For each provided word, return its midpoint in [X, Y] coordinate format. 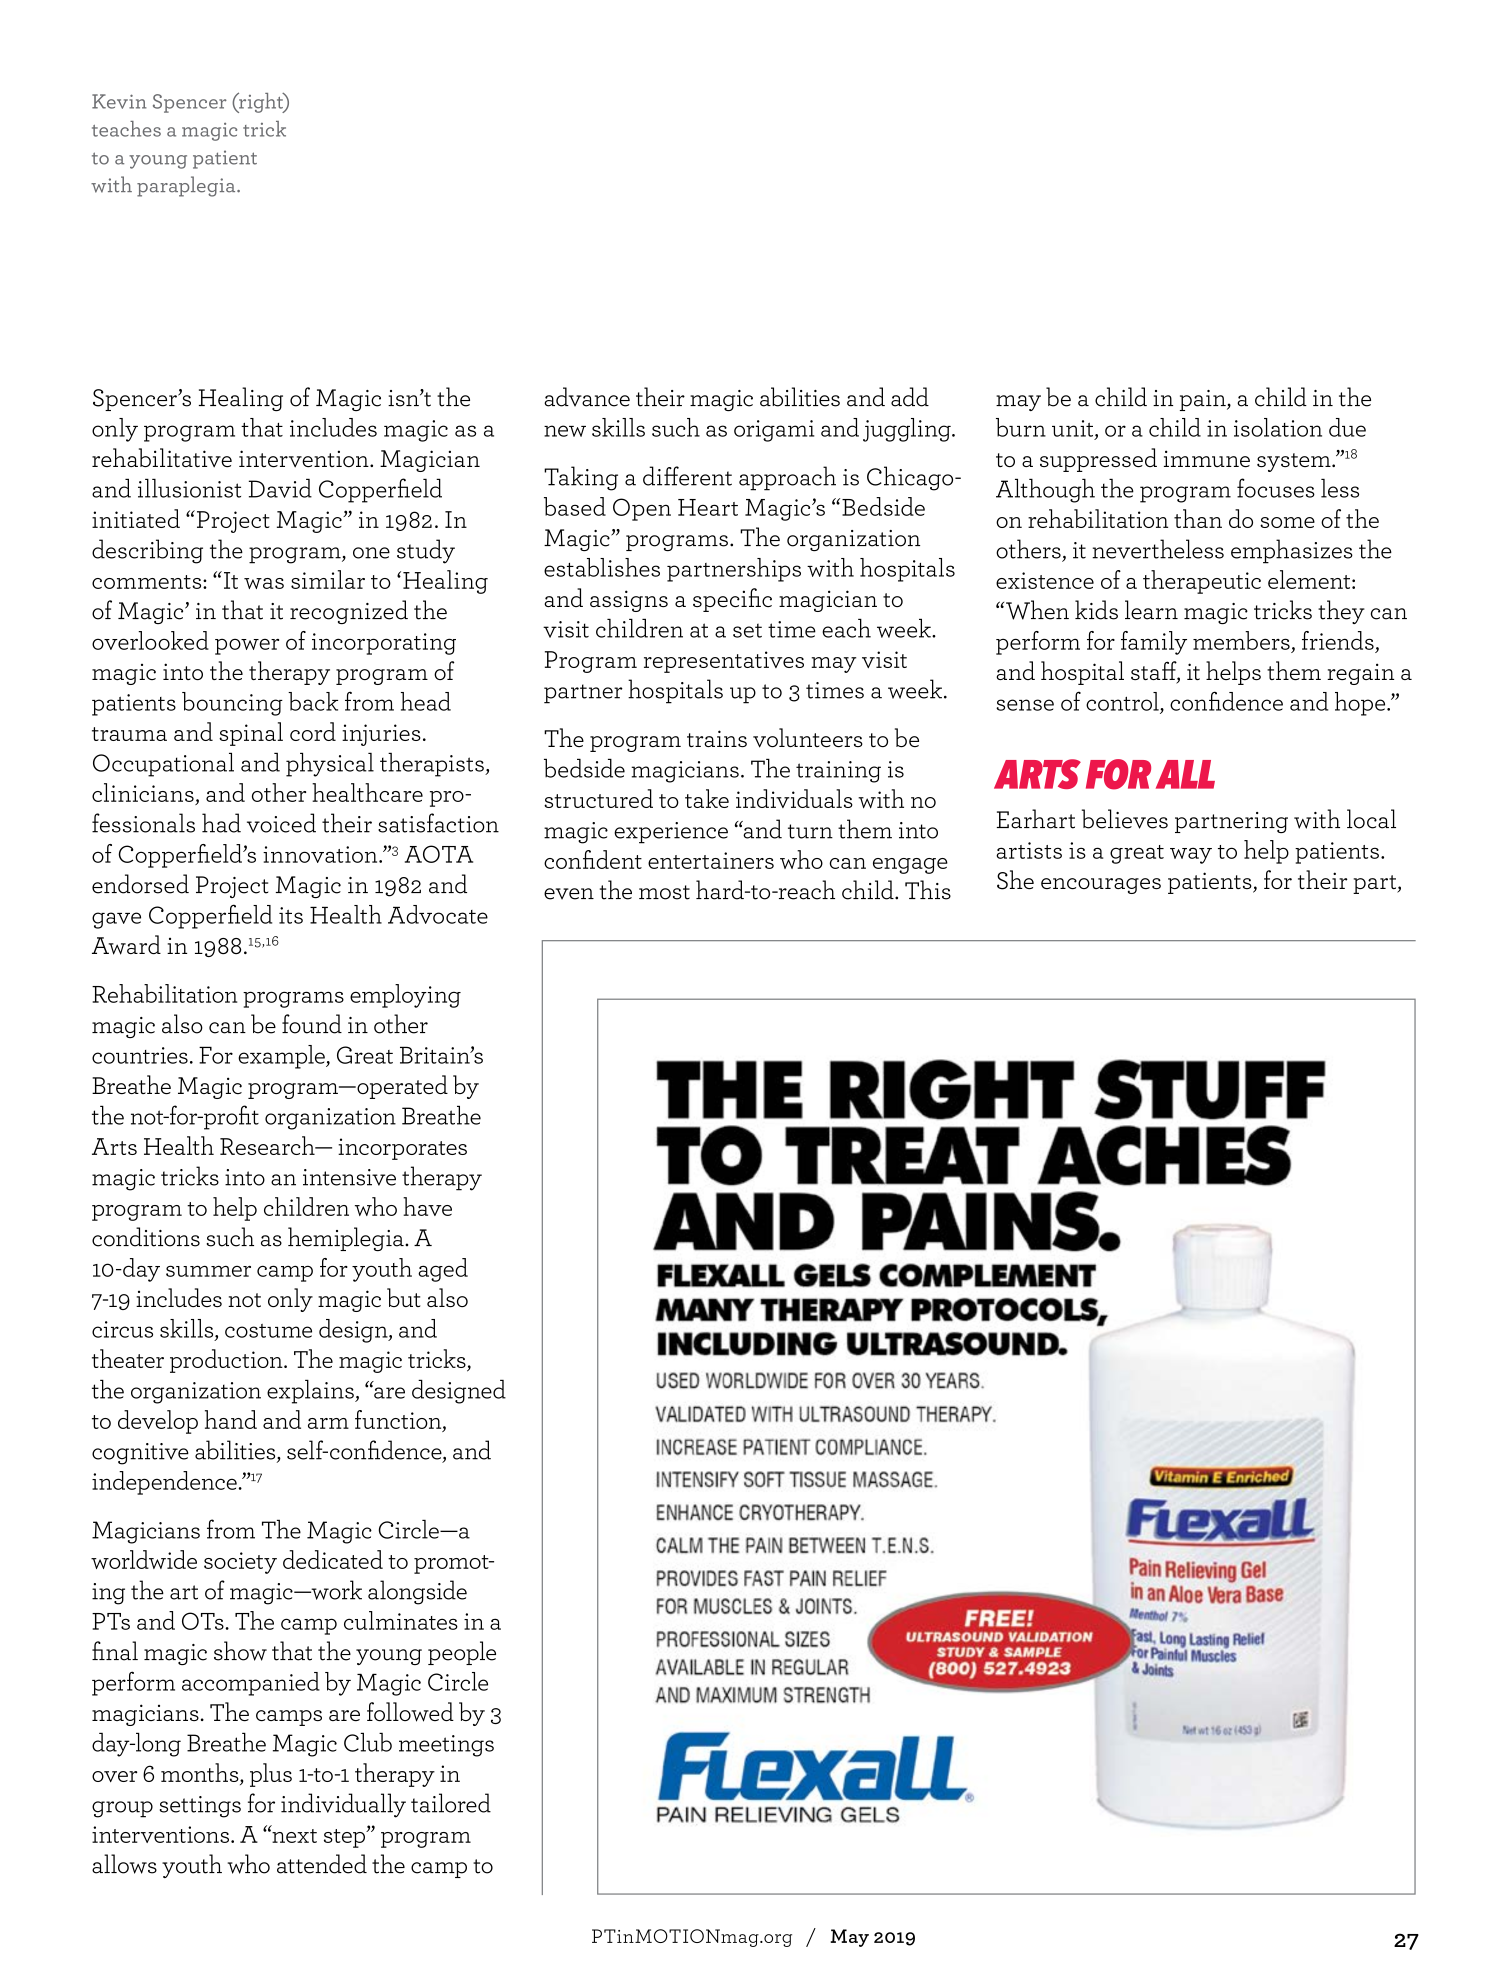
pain [1204, 400]
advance [587, 397]
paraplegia [187, 186]
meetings [446, 1746]
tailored [451, 1803]
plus [271, 1775]
